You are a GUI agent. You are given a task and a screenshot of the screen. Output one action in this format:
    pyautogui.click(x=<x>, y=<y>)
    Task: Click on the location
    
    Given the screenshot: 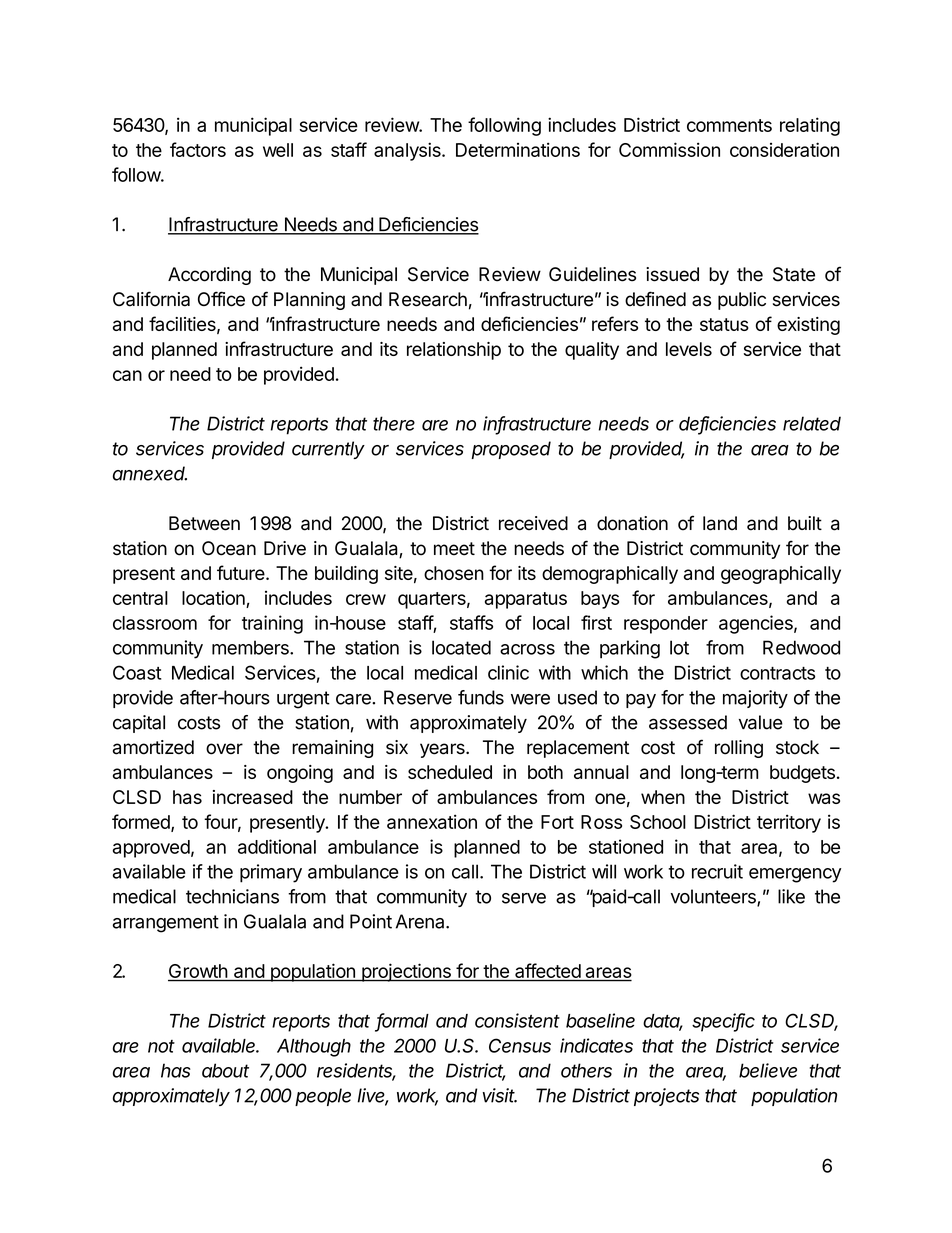 What is the action you would take?
    pyautogui.click(x=213, y=597)
